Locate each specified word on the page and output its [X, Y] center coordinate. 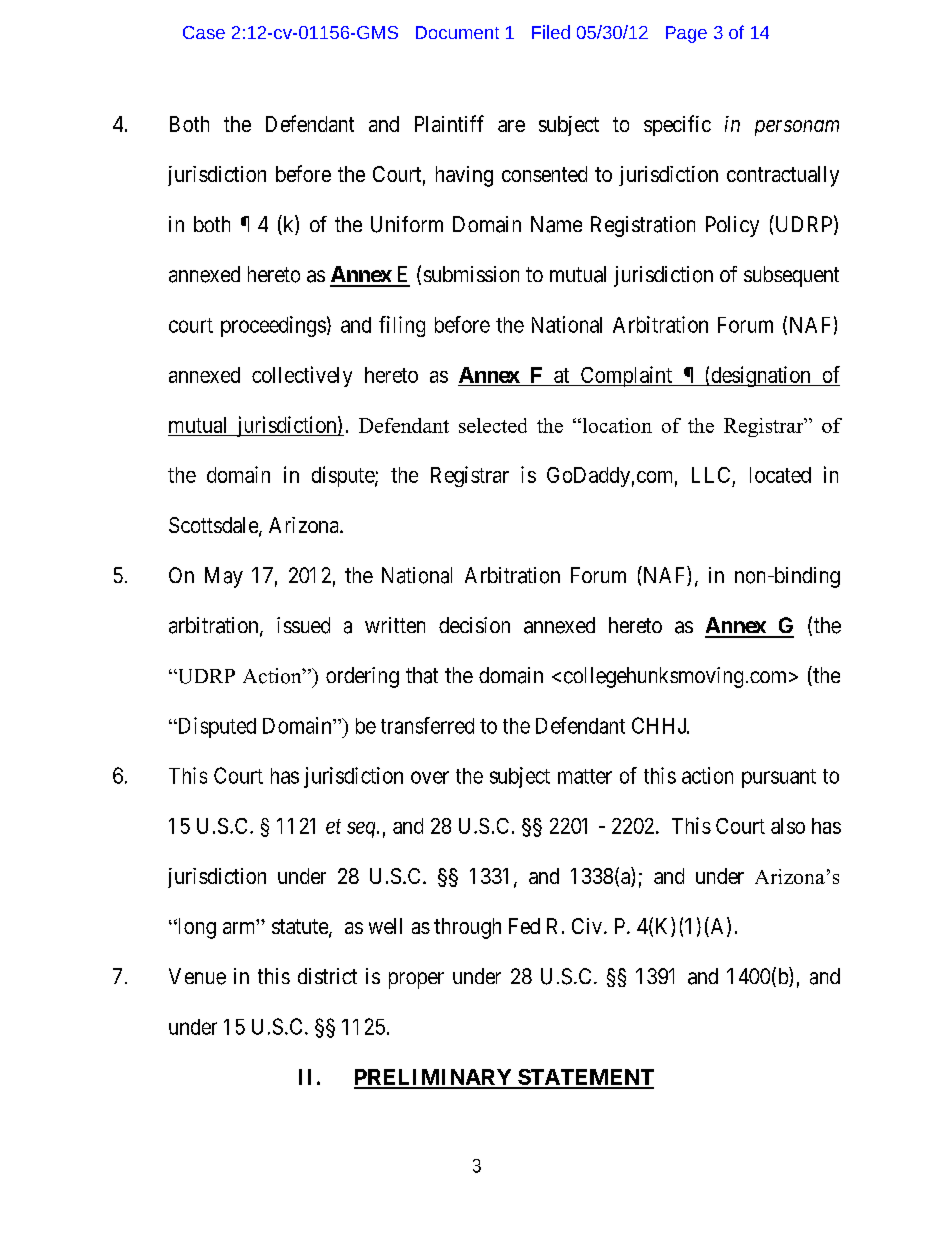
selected [493, 425]
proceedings [273, 326]
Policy [732, 226]
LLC [711, 475]
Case [204, 32]
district [327, 976]
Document [457, 32]
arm [240, 927]
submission [471, 274]
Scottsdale [214, 526]
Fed [524, 926]
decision [474, 625]
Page [686, 34]
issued [303, 625]
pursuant [779, 778]
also [788, 826]
